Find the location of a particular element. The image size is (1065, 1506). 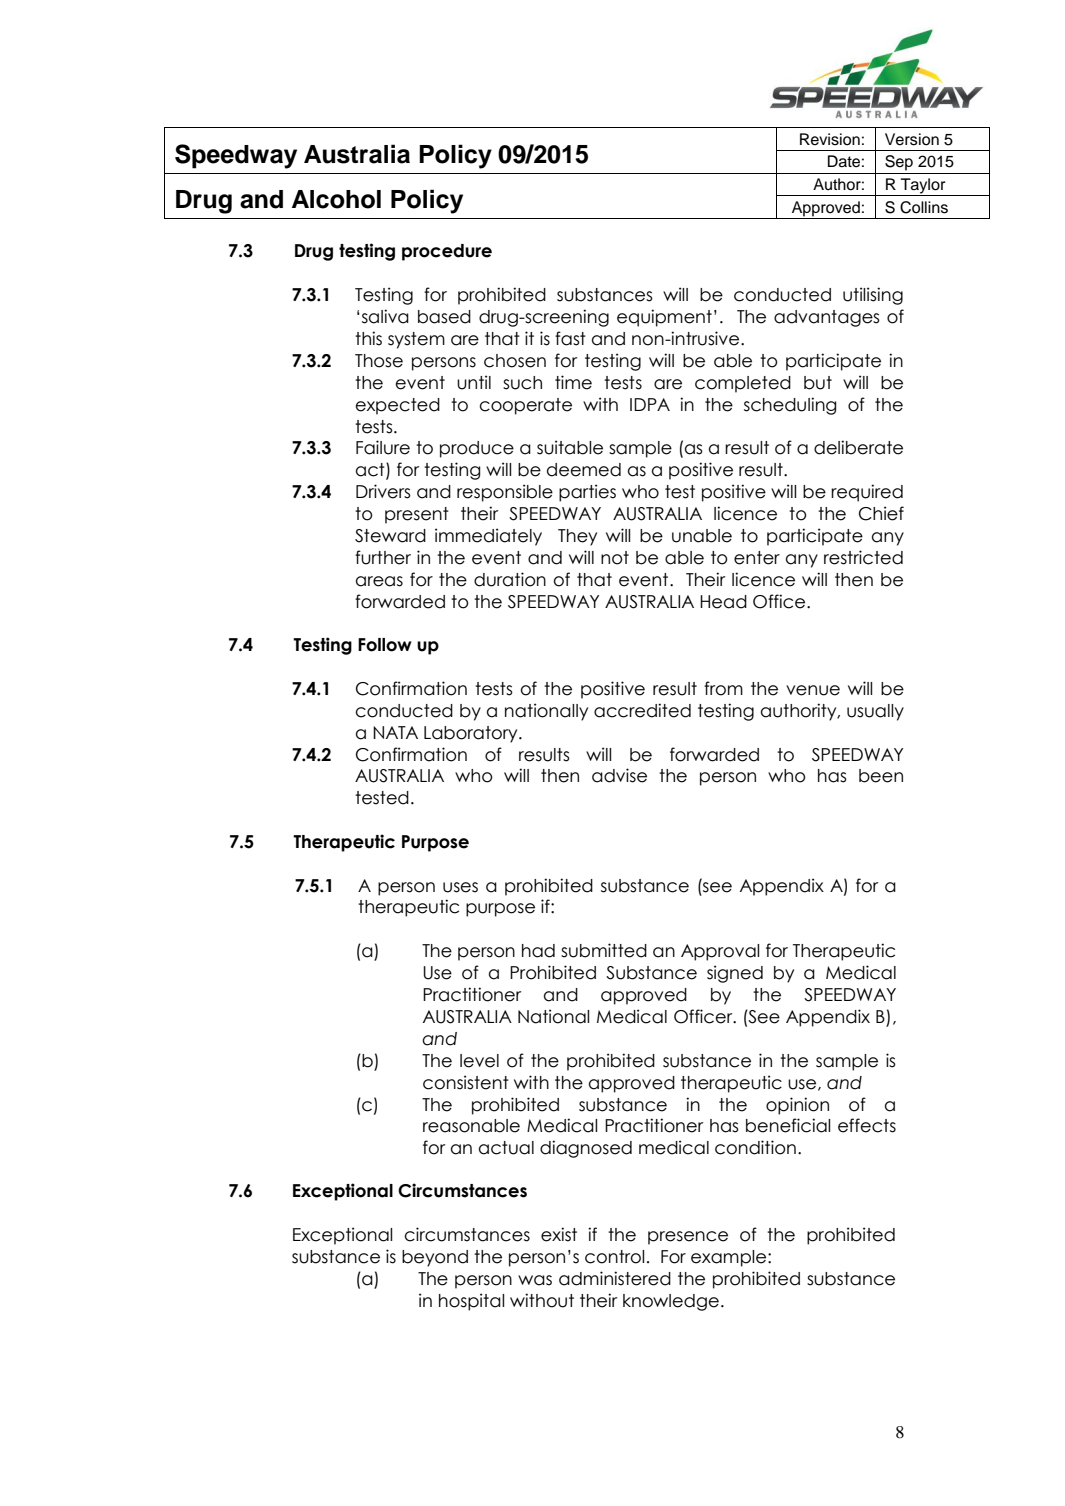

beyond is located at coordinates (435, 1258).
